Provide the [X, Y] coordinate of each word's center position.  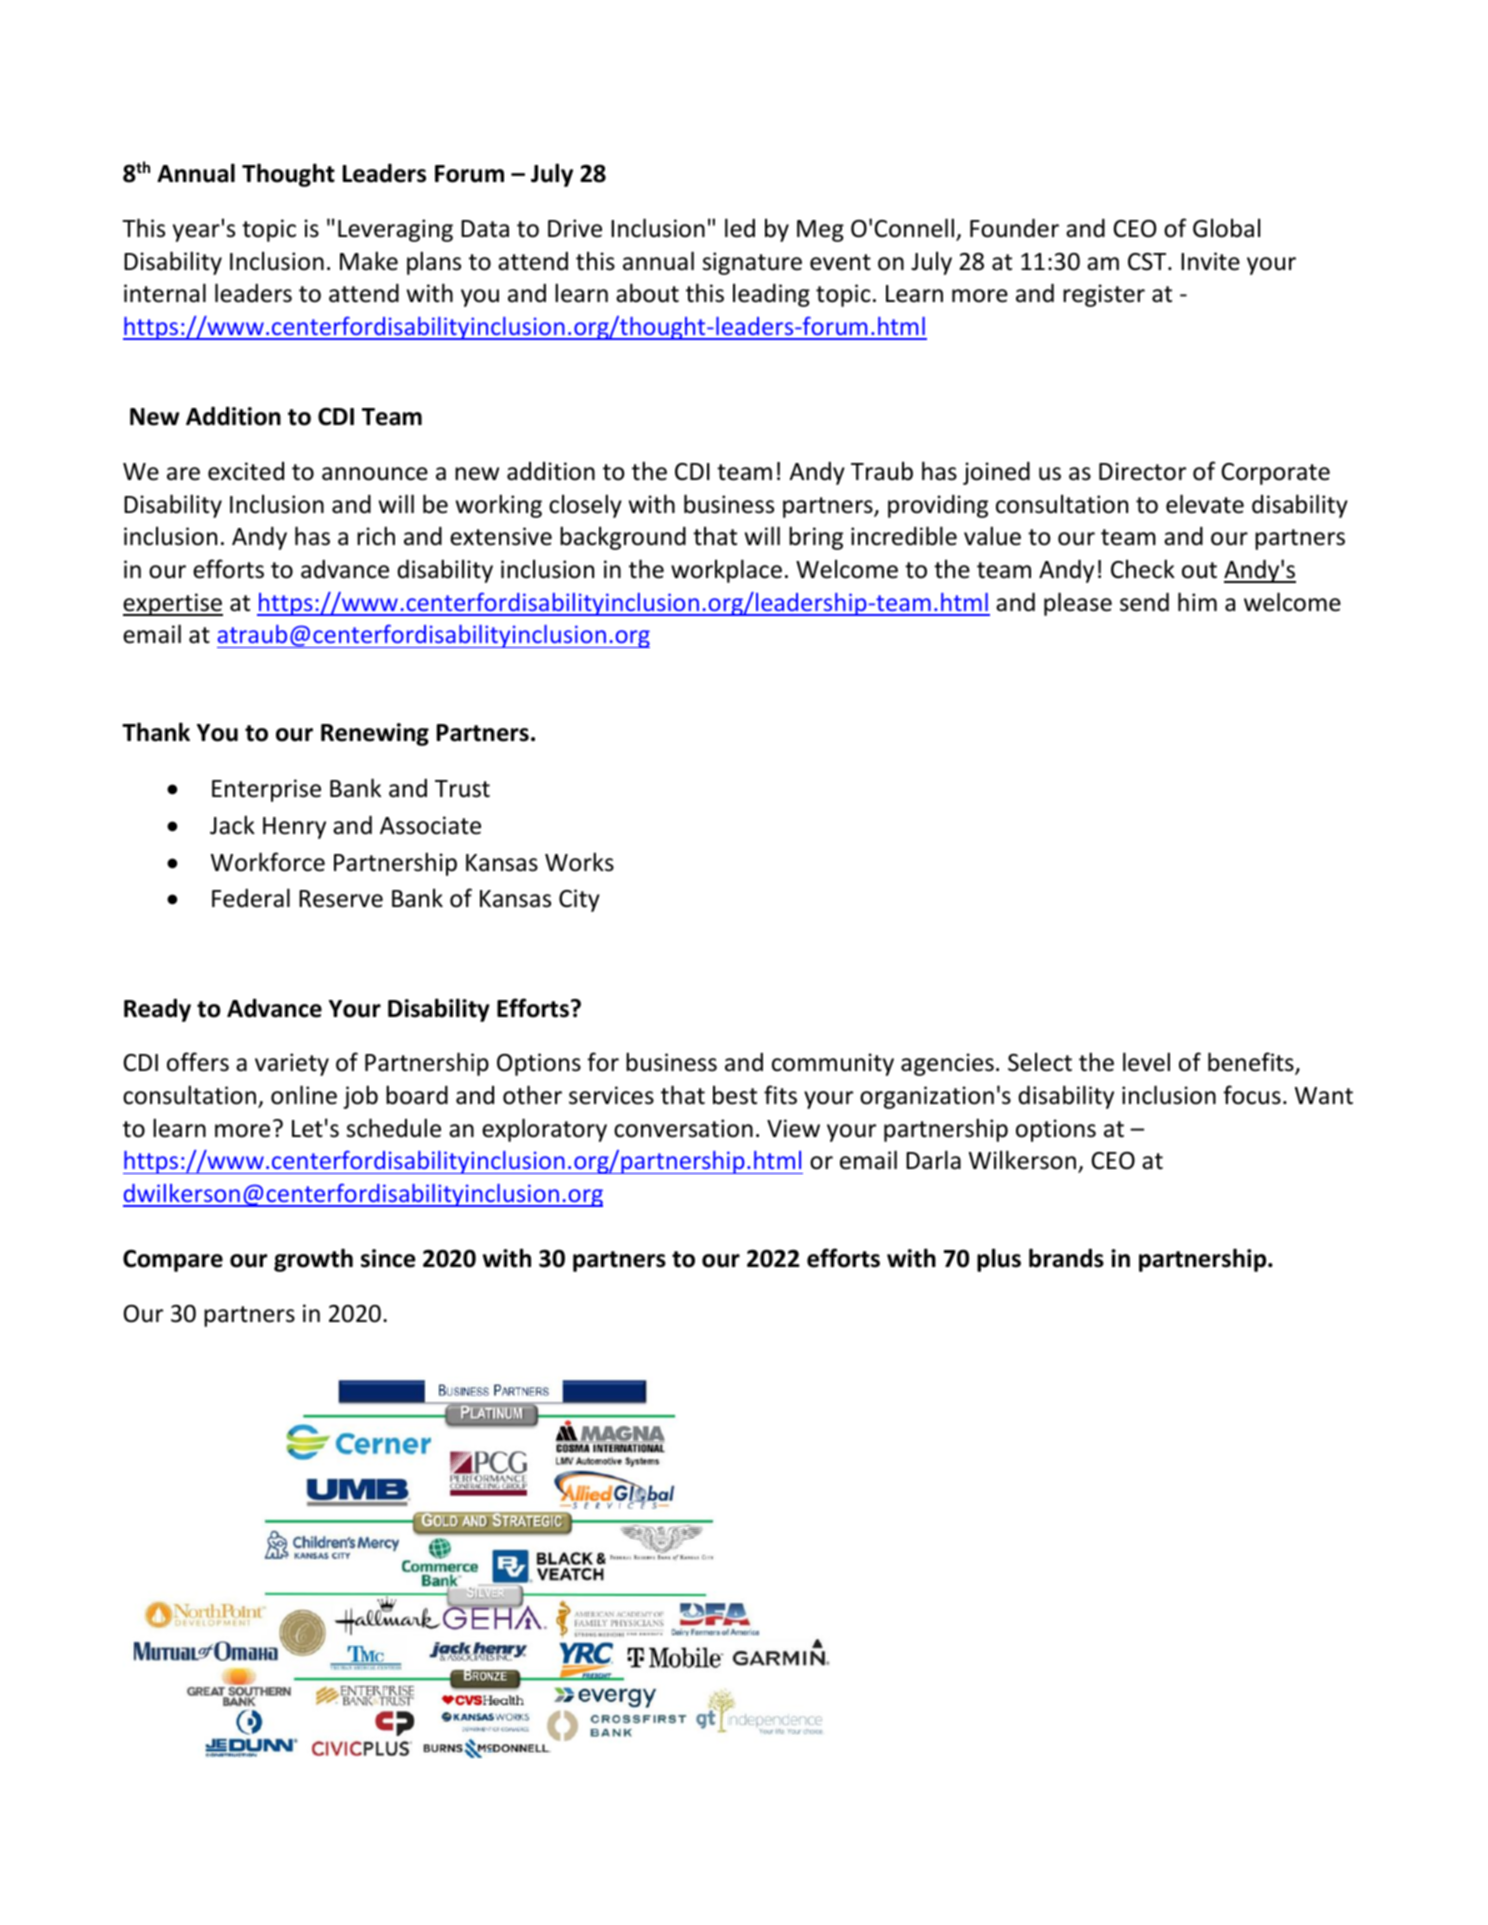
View [793, 1128]
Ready [157, 1010]
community [833, 1064]
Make [369, 261]
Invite [1210, 261]
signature [752, 263]
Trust [462, 789]
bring [816, 538]
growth [313, 1260]
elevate [1205, 504]
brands [1066, 1258]
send [1144, 602]
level [1146, 1062]
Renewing [375, 734]
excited [246, 471]
